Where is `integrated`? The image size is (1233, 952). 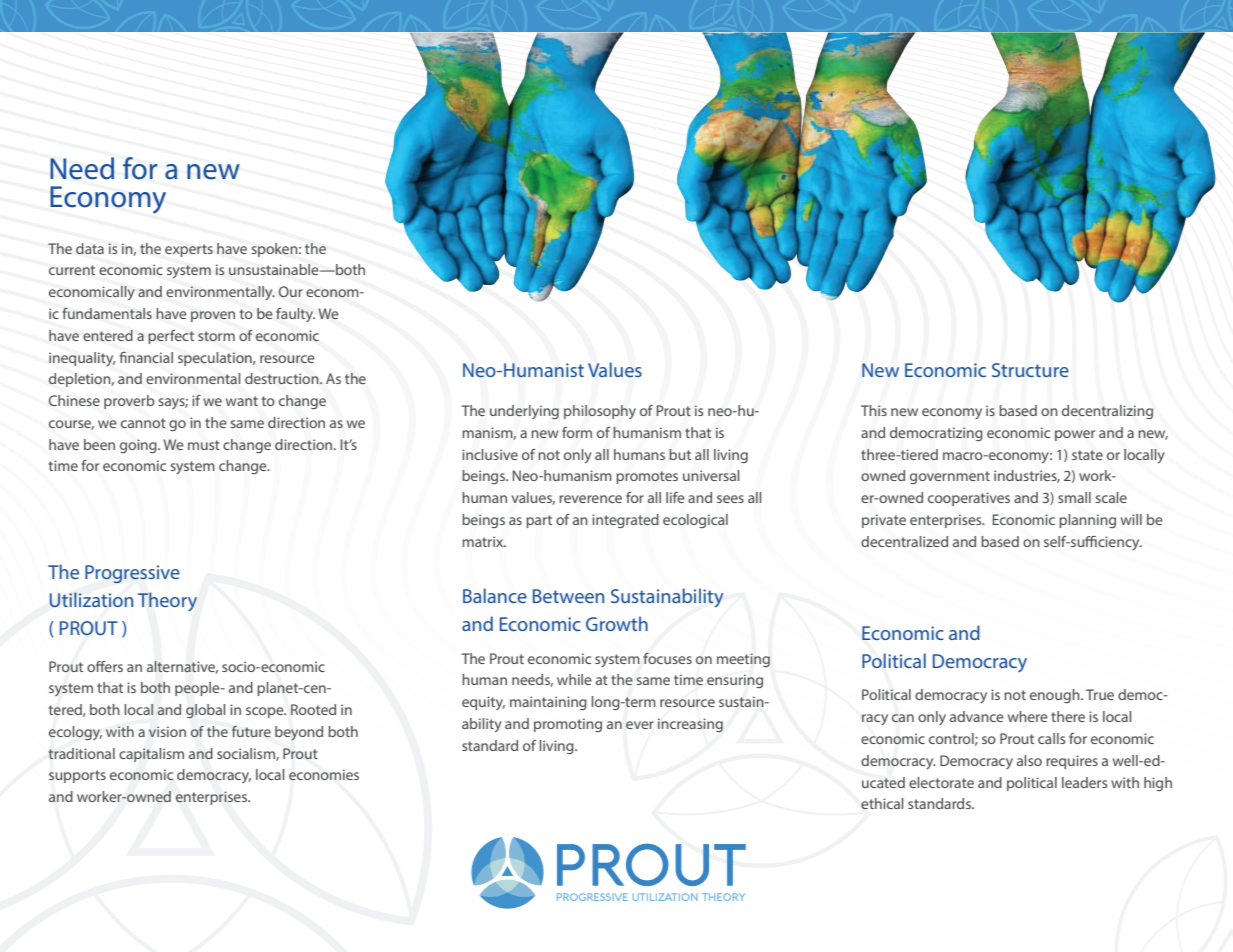 integrated is located at coordinates (625, 521).
